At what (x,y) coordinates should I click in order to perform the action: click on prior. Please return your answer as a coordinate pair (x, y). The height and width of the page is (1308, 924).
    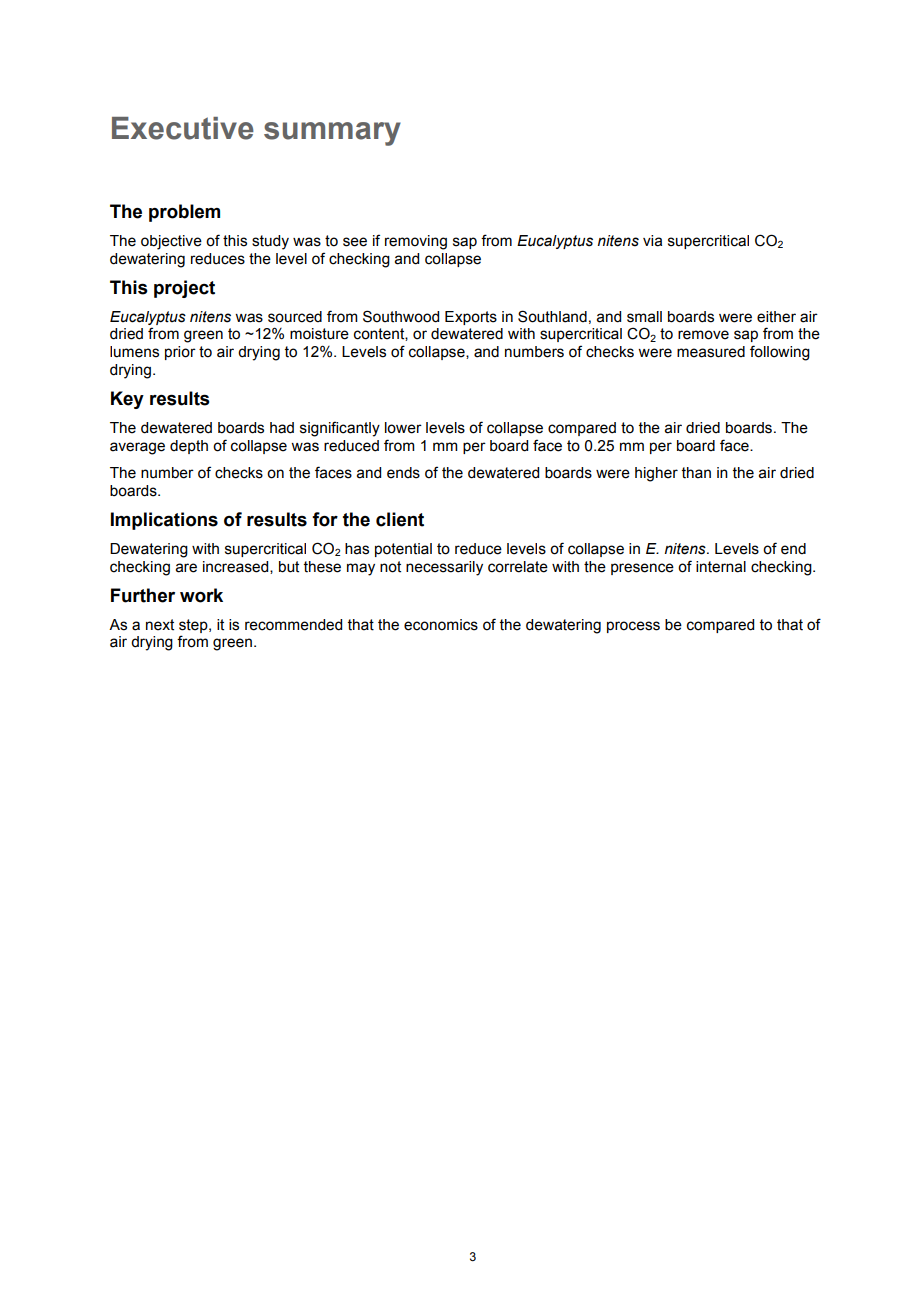
    Looking at the image, I should click on (180, 353).
